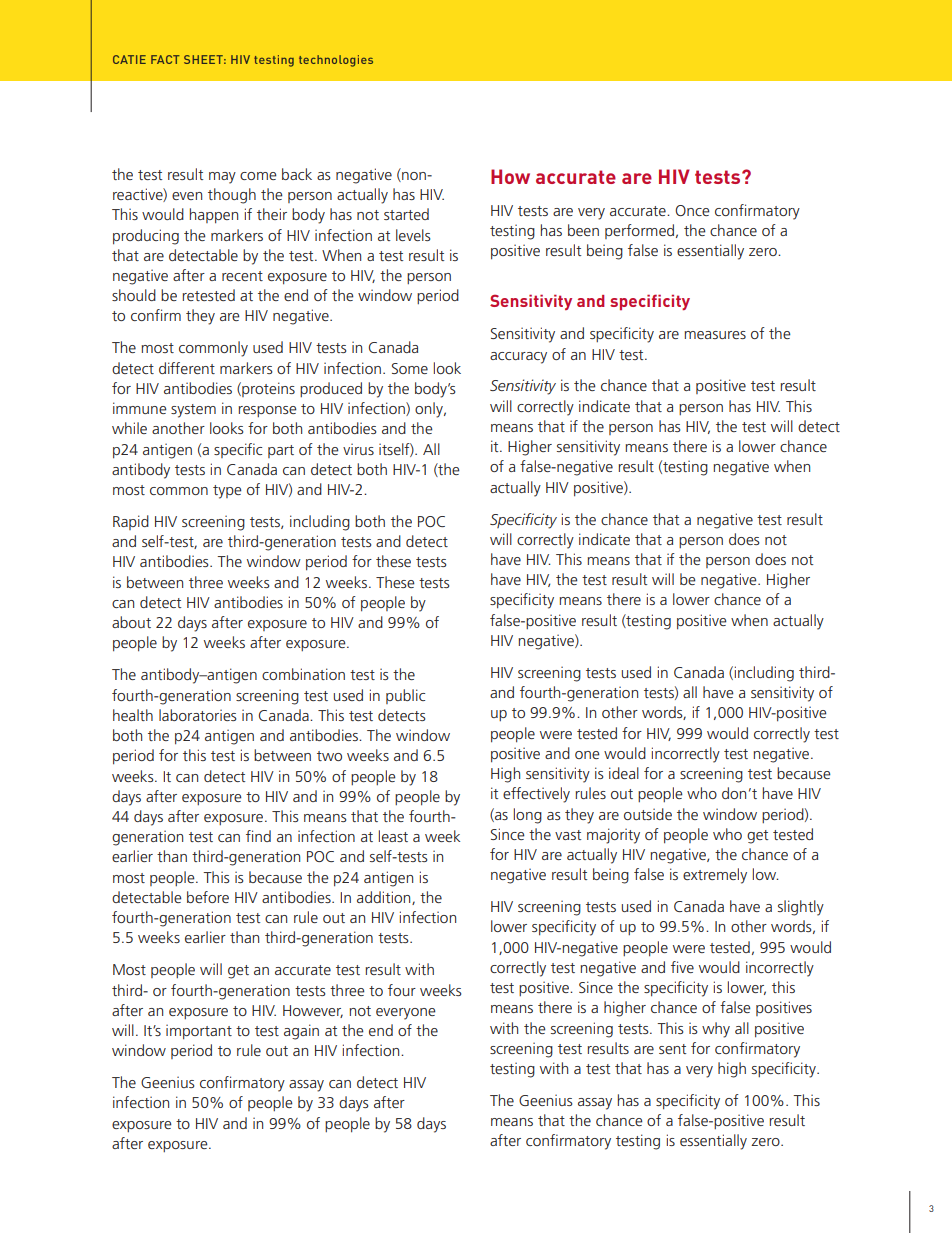 The width and height of the screenshot is (952, 1233). Describe the element at coordinates (197, 715) in the screenshot. I see `laboratories` at that location.
